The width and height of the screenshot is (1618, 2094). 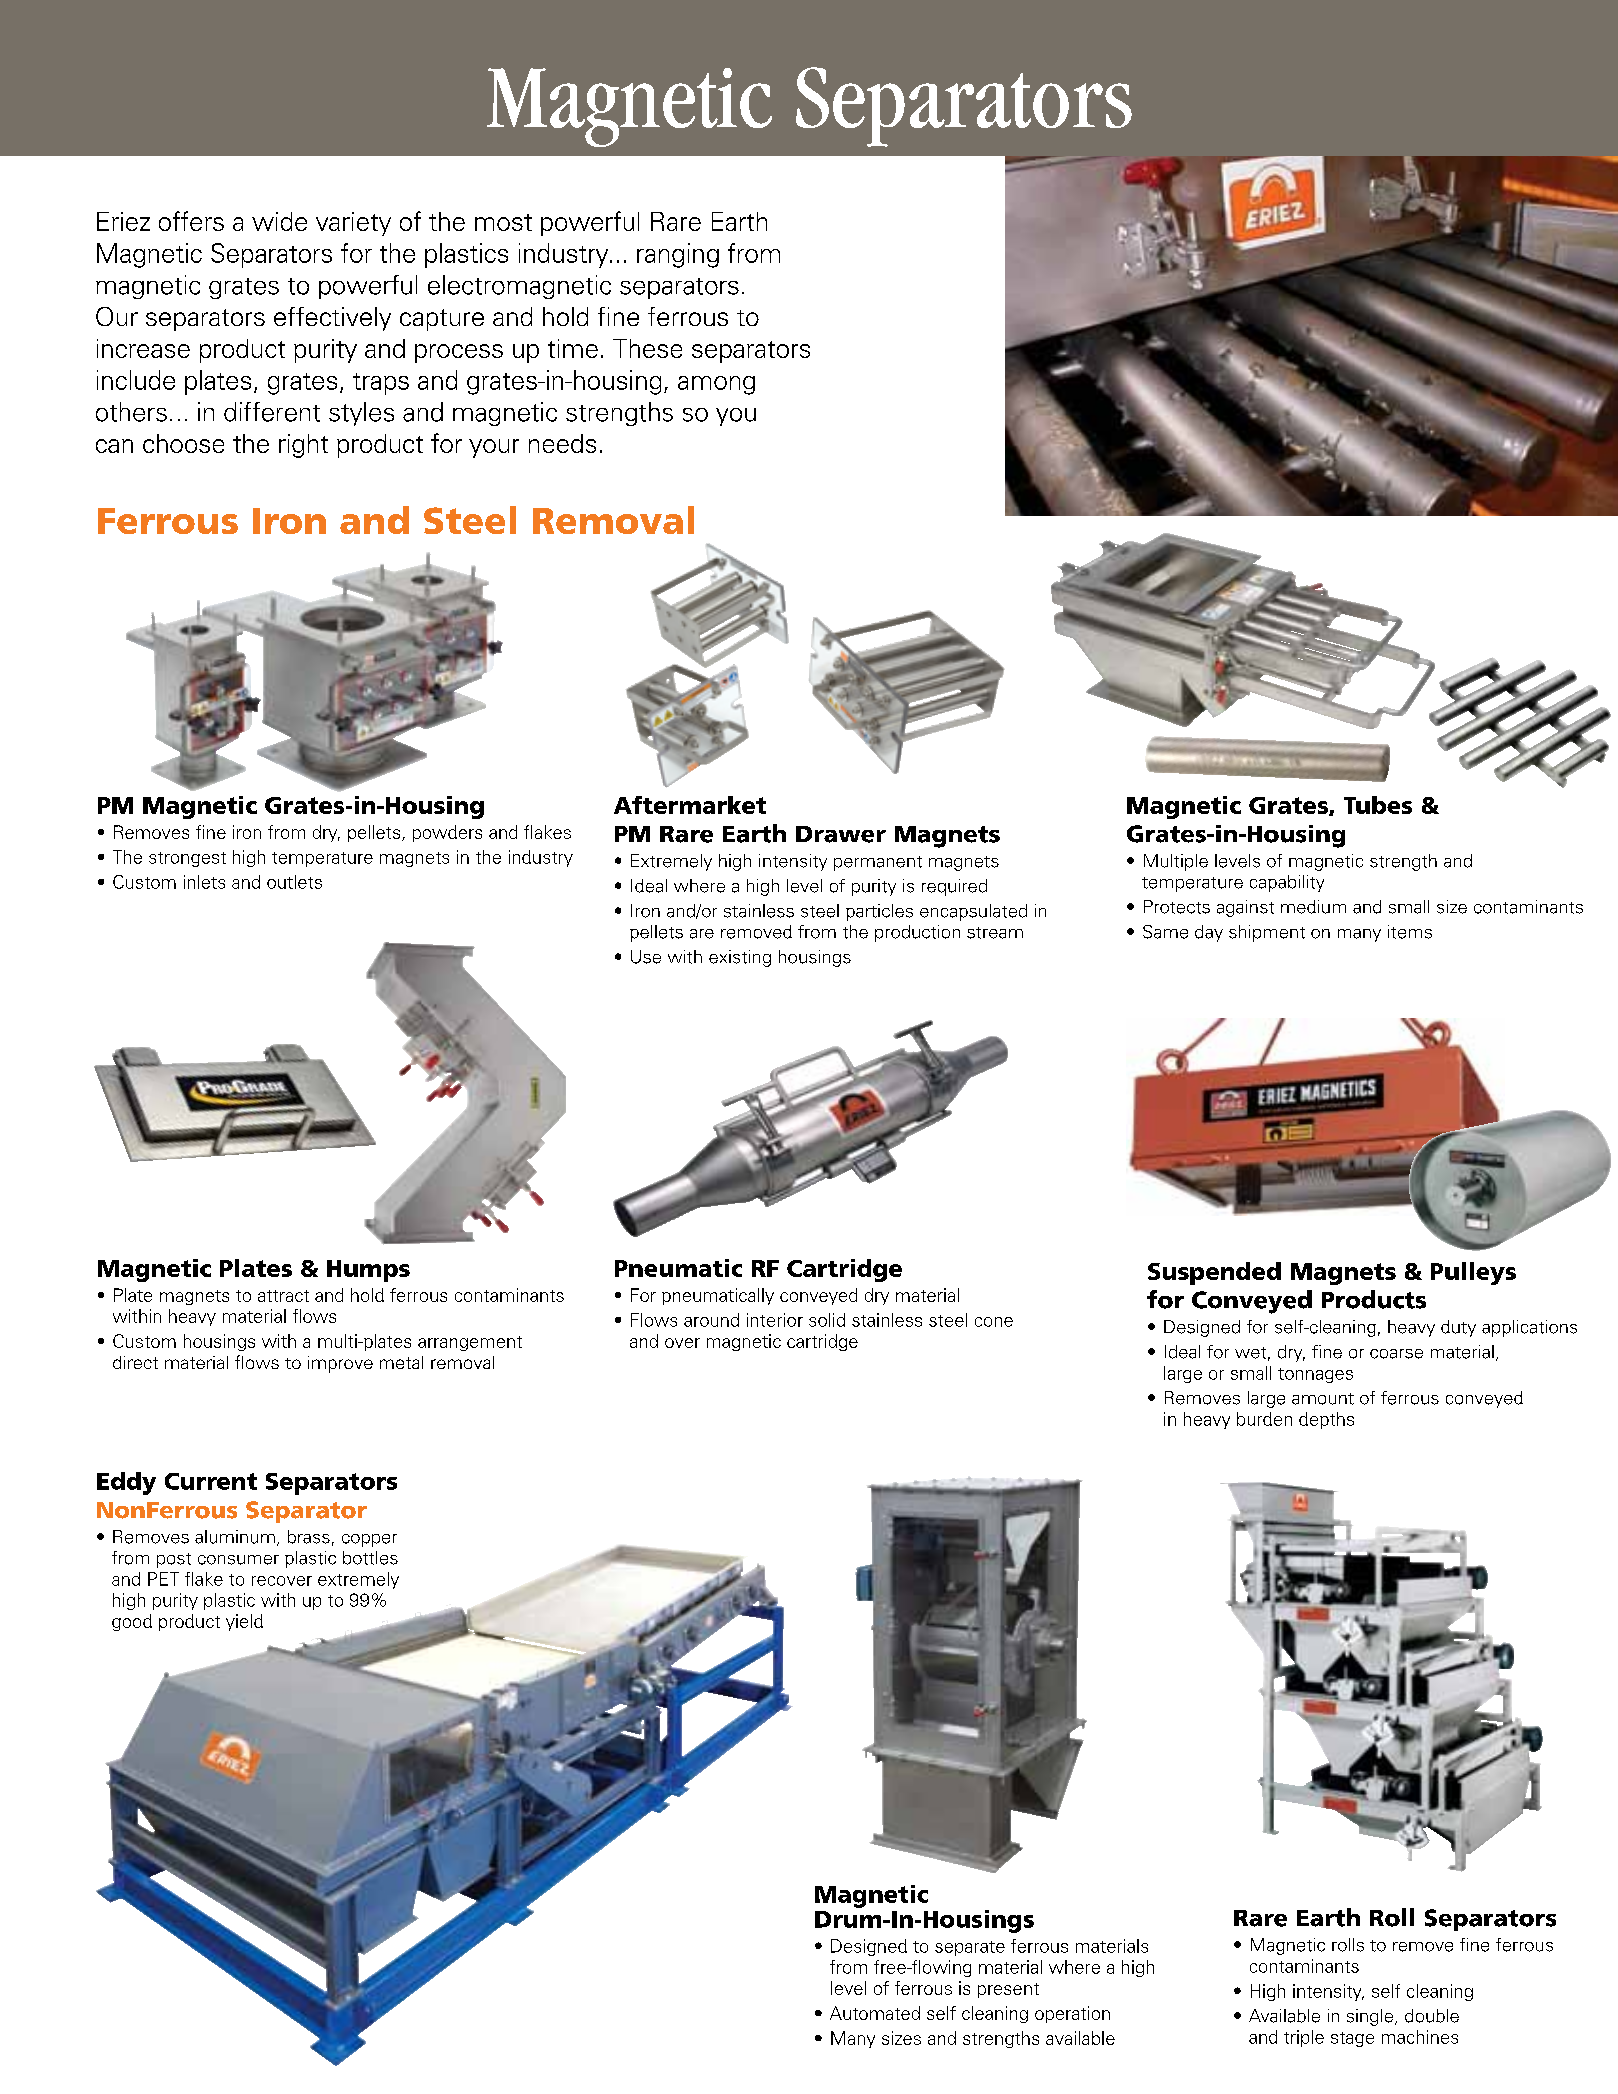 What do you see at coordinates (690, 805) in the screenshot?
I see `Aftermarket` at bounding box center [690, 805].
